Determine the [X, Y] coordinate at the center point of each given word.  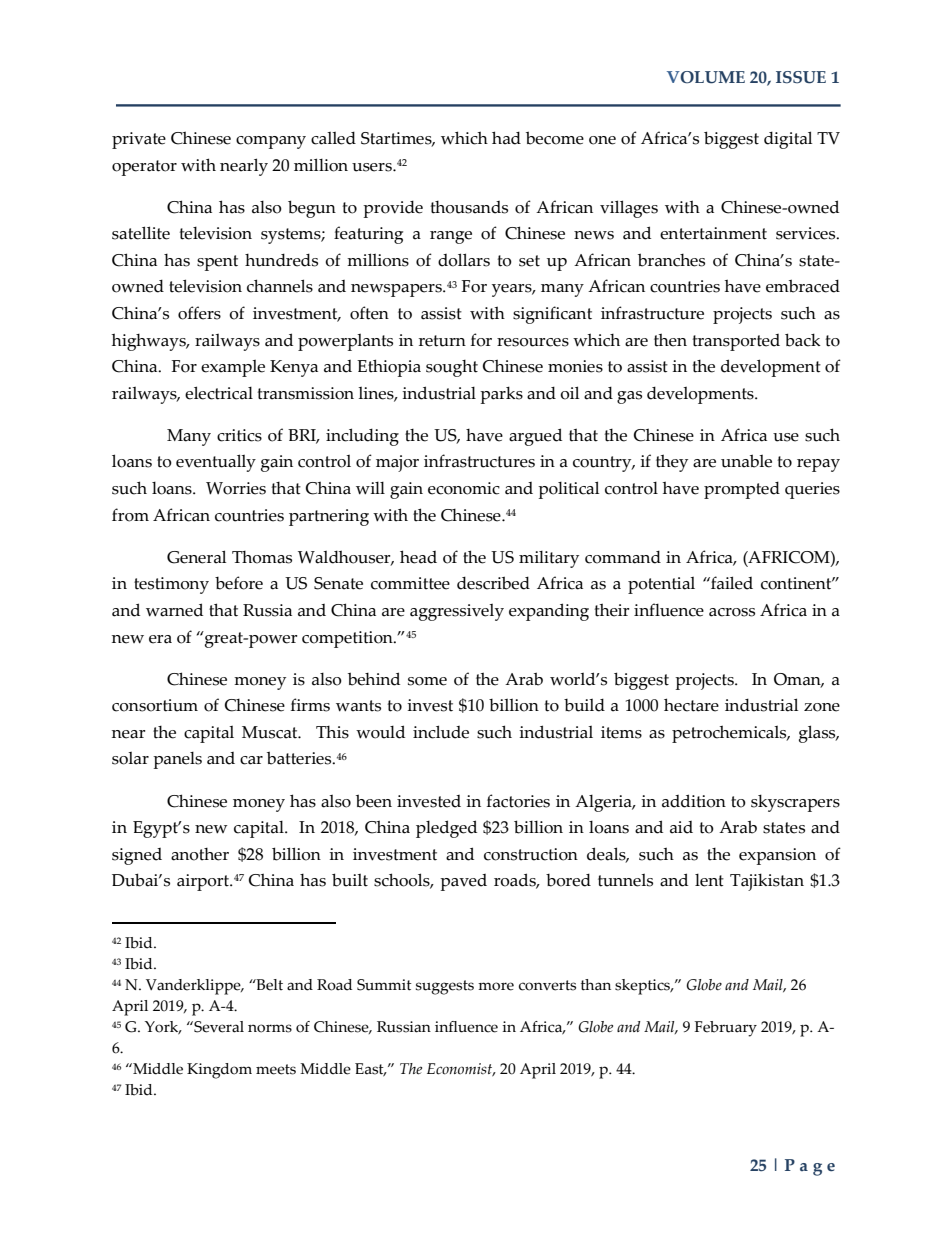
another [200, 854]
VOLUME [706, 77]
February [726, 1029]
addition [694, 801]
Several [218, 1027]
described [493, 583]
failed [731, 583]
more [496, 986]
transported [736, 342]
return [442, 341]
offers [199, 313]
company [271, 142]
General [196, 557]
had [506, 138]
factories [518, 801]
